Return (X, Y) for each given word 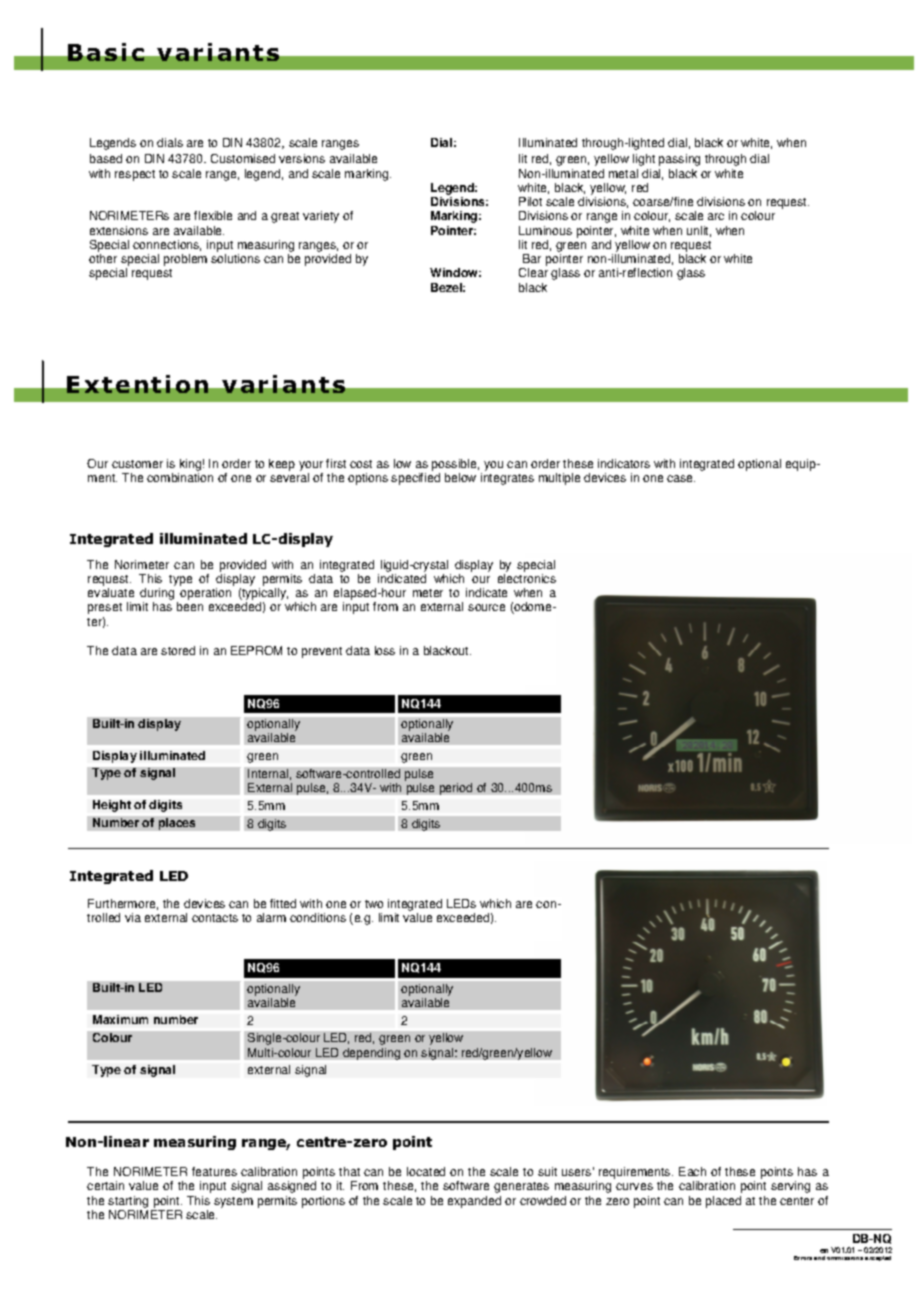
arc (716, 216)
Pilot (530, 201)
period (456, 789)
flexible (213, 215)
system (233, 1202)
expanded (474, 1202)
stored (178, 650)
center (797, 1201)
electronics (527, 578)
